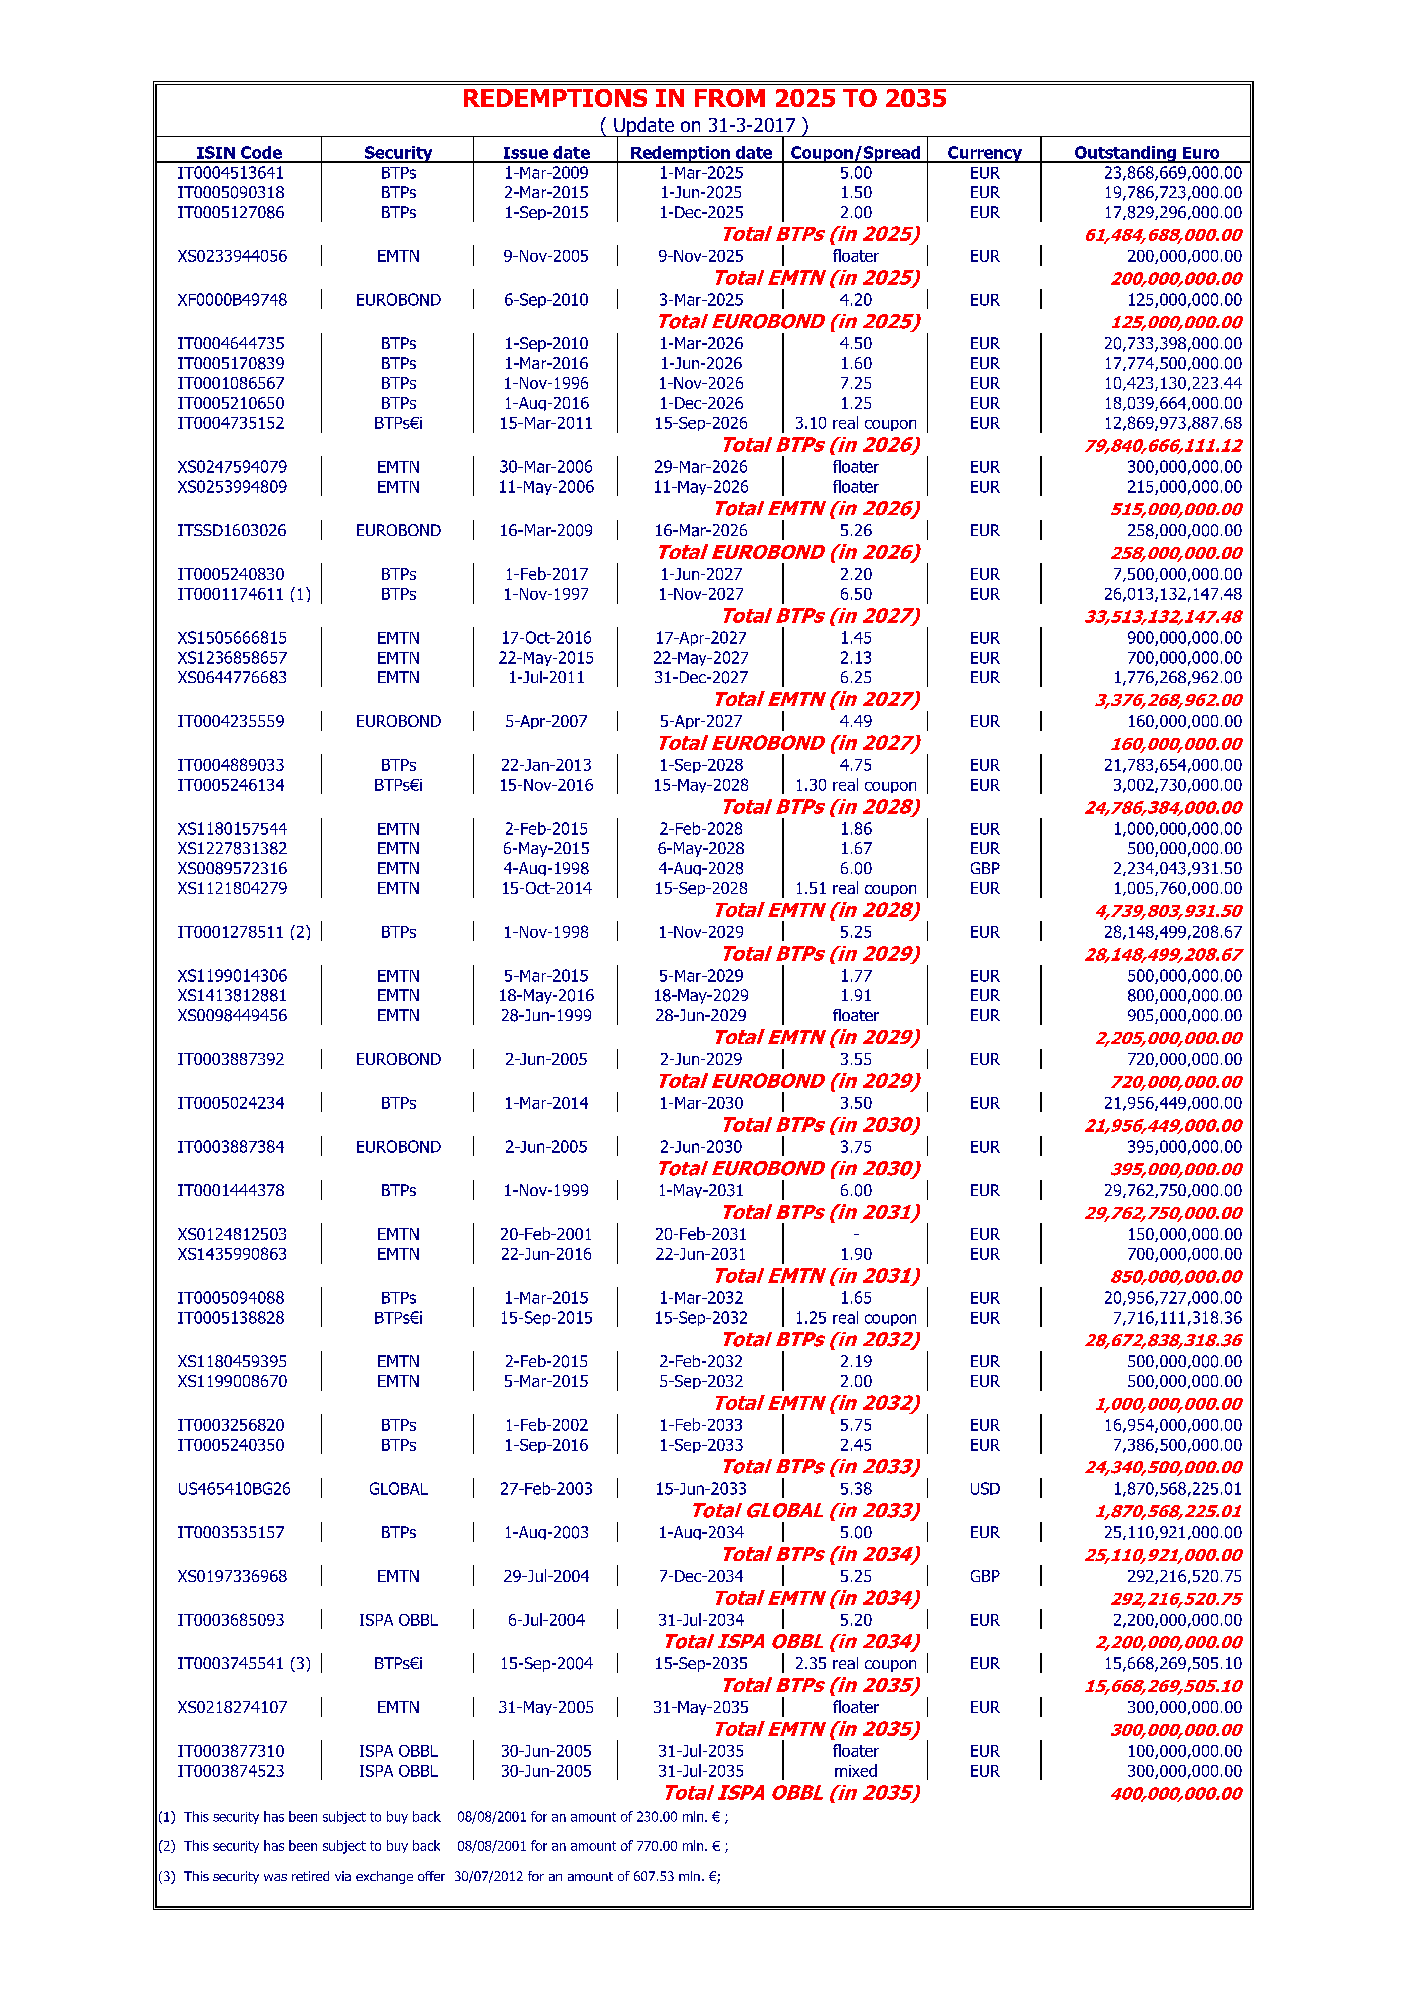  Describe the element at coordinates (384, 1877) in the screenshot. I see `exchange` at that location.
